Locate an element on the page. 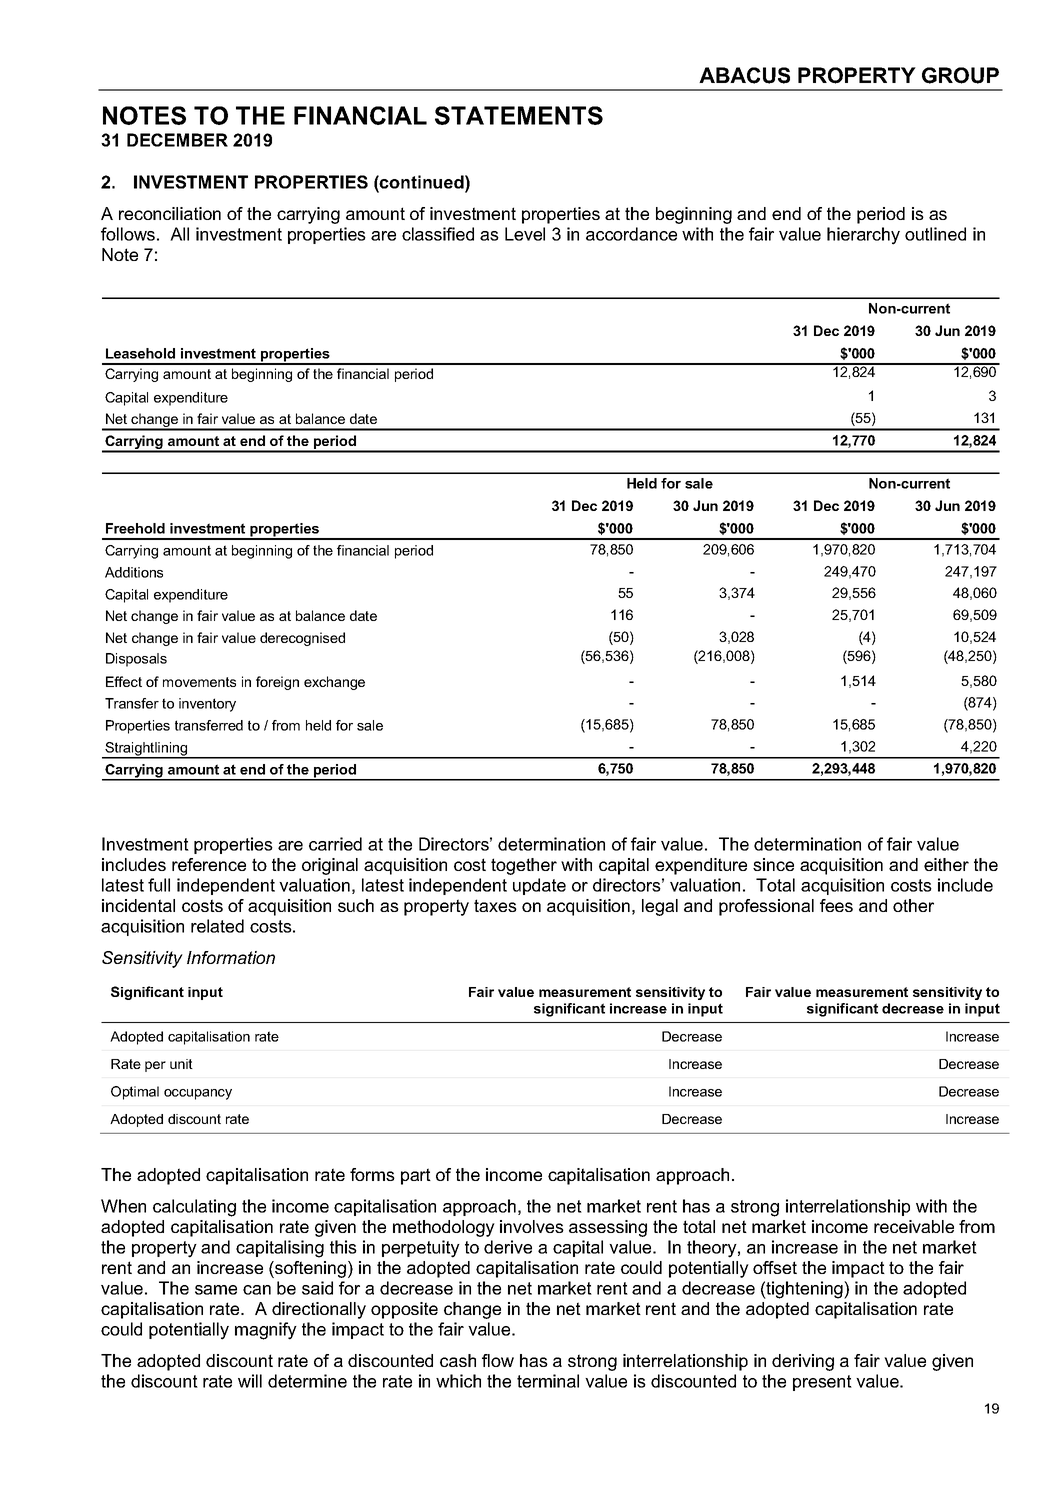 The image size is (1063, 1504). together is located at coordinates (524, 866).
